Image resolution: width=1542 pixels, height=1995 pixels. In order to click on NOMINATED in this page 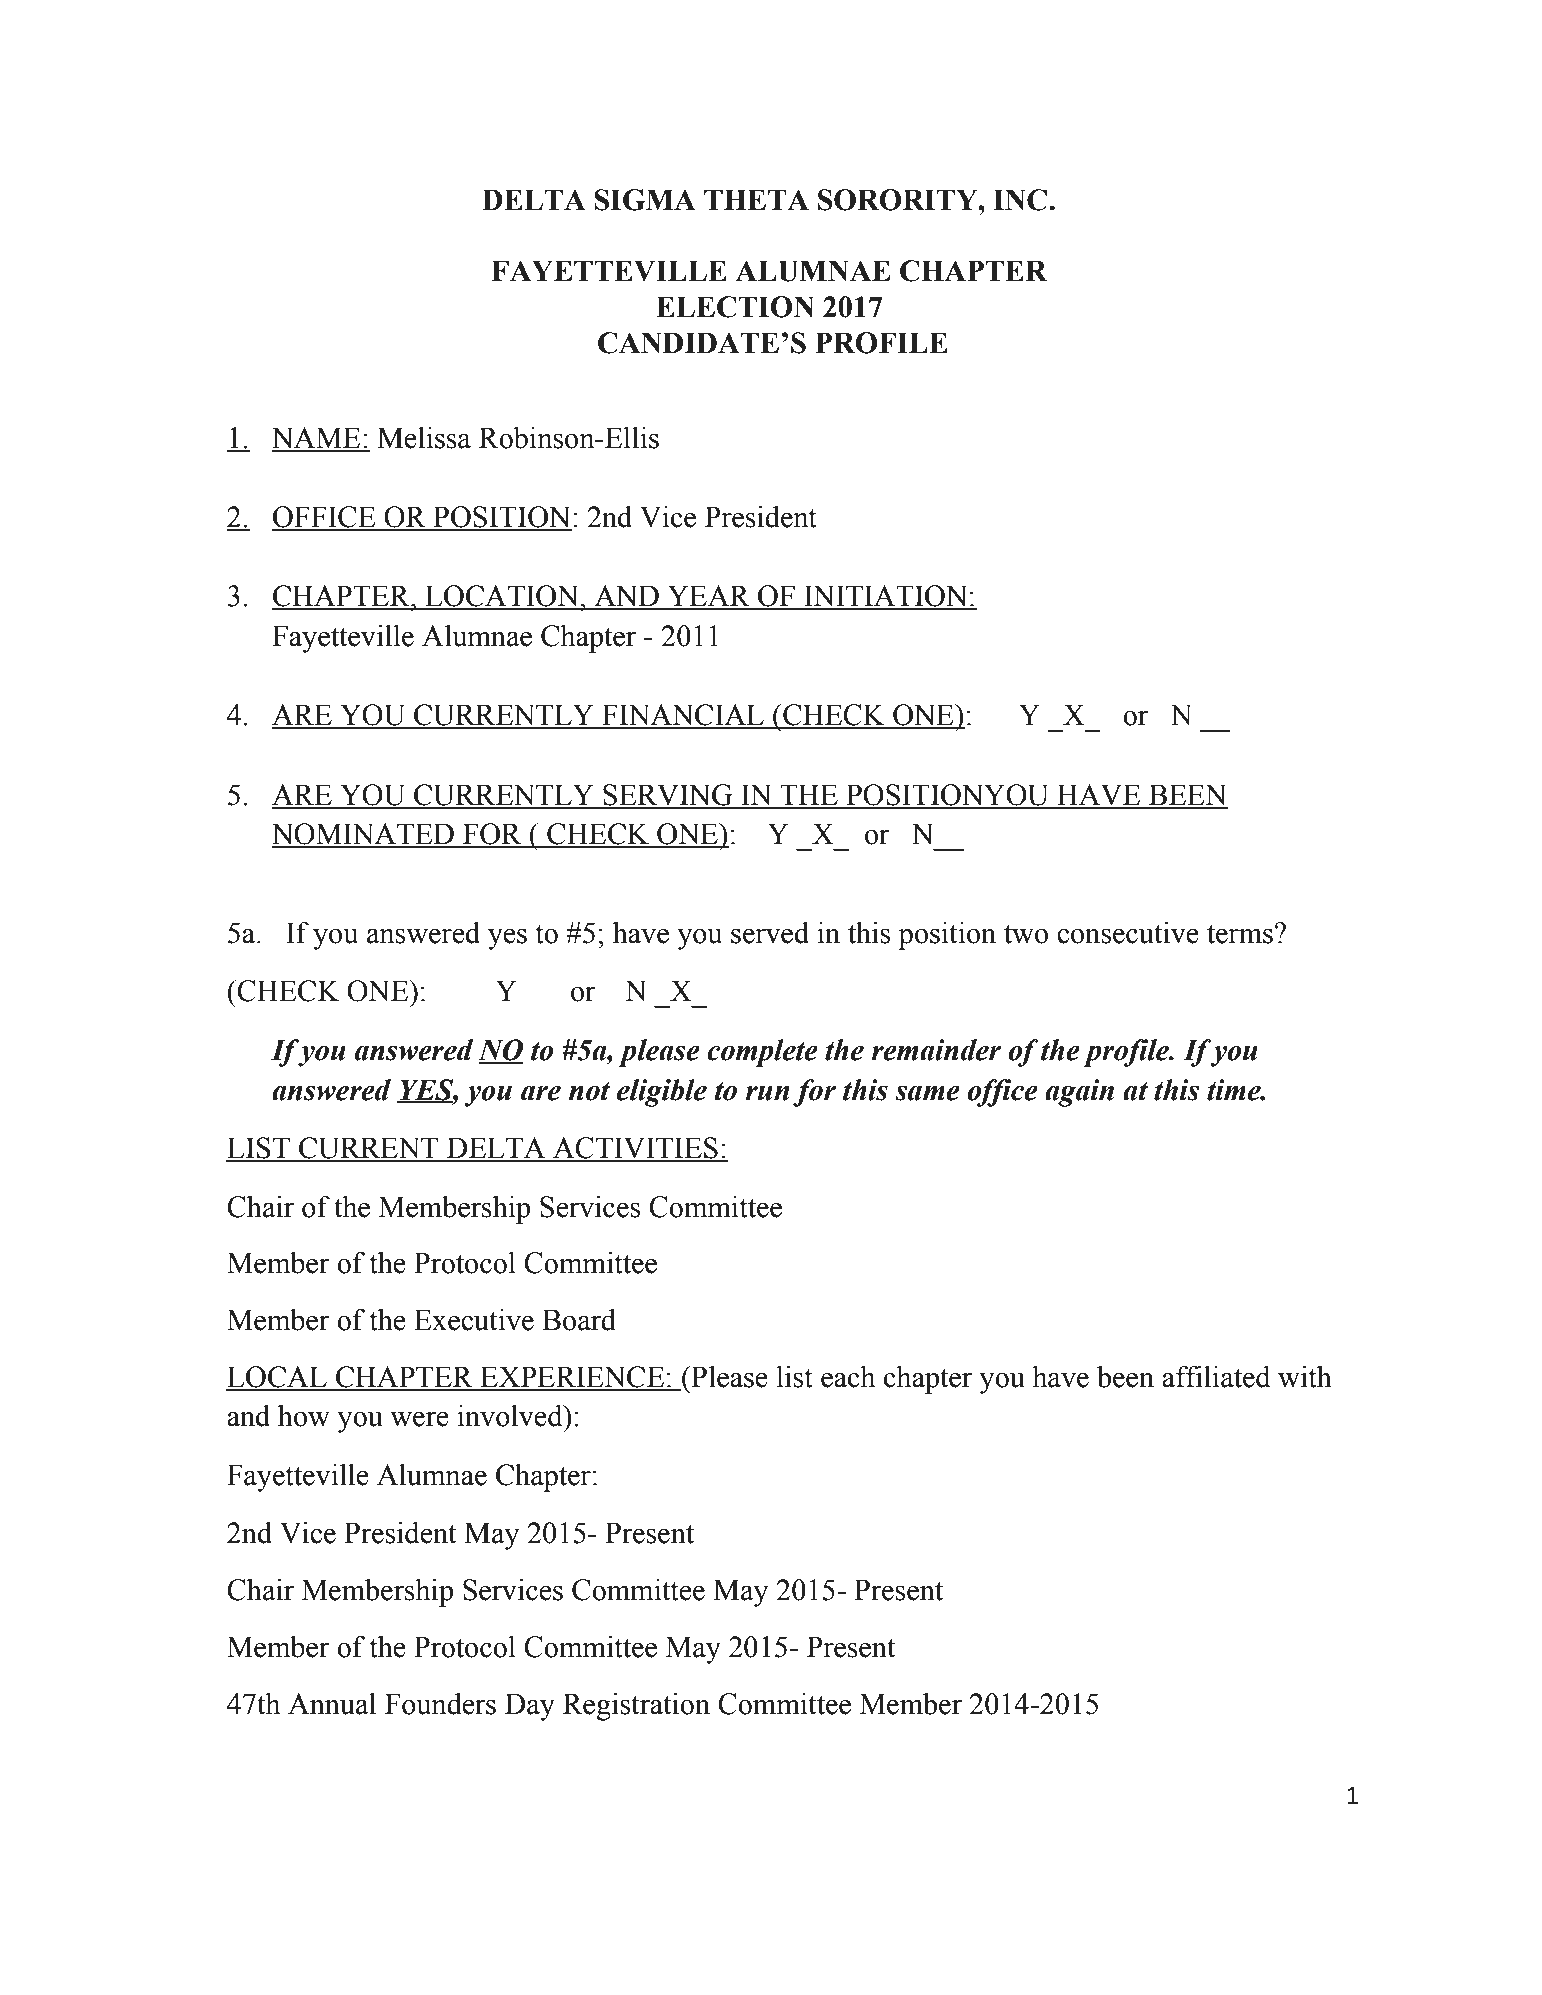, I will do `click(364, 835)`.
